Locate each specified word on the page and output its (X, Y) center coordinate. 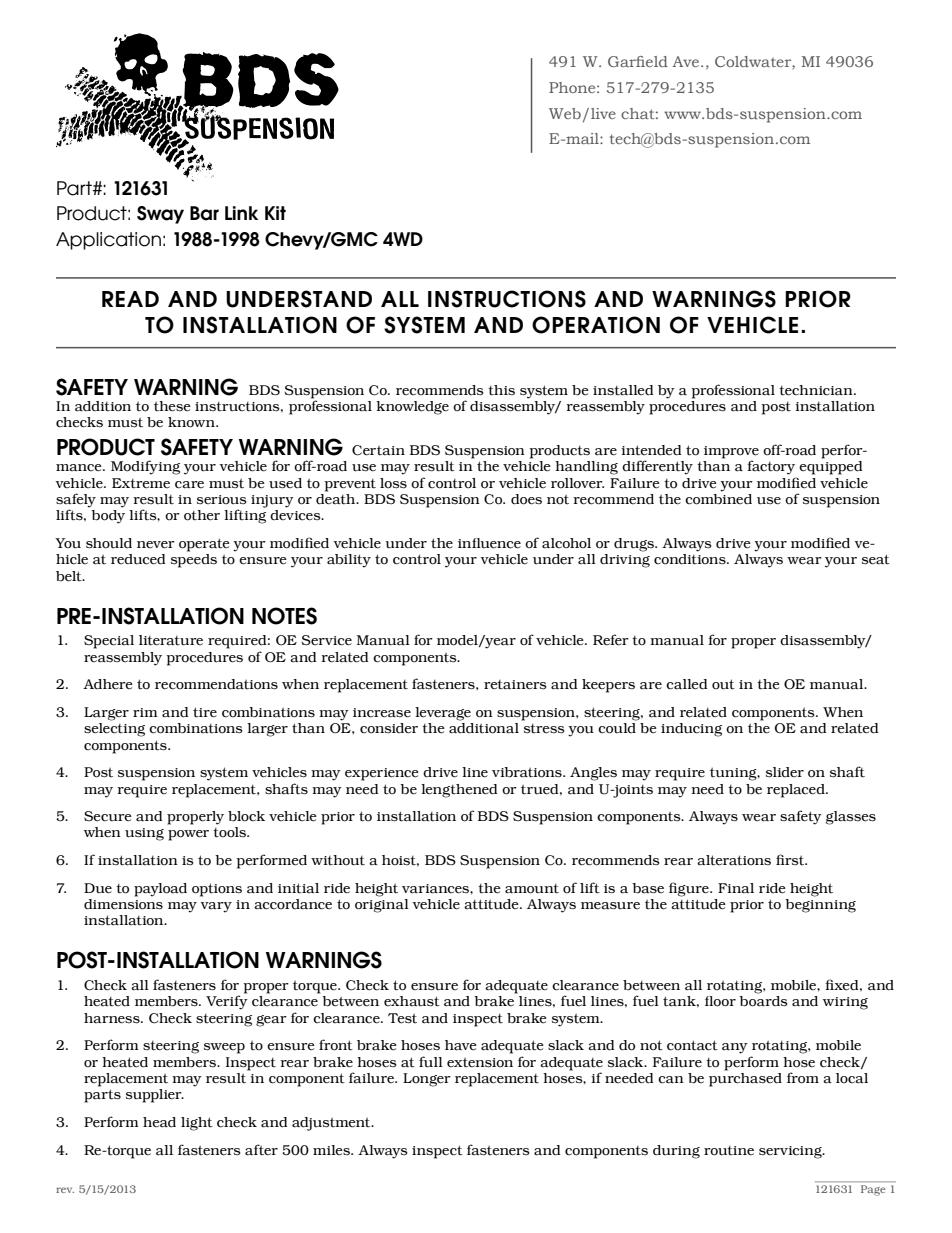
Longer (427, 1080)
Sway (160, 215)
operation (596, 325)
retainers (515, 684)
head (159, 1122)
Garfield (638, 61)
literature (171, 640)
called (686, 684)
